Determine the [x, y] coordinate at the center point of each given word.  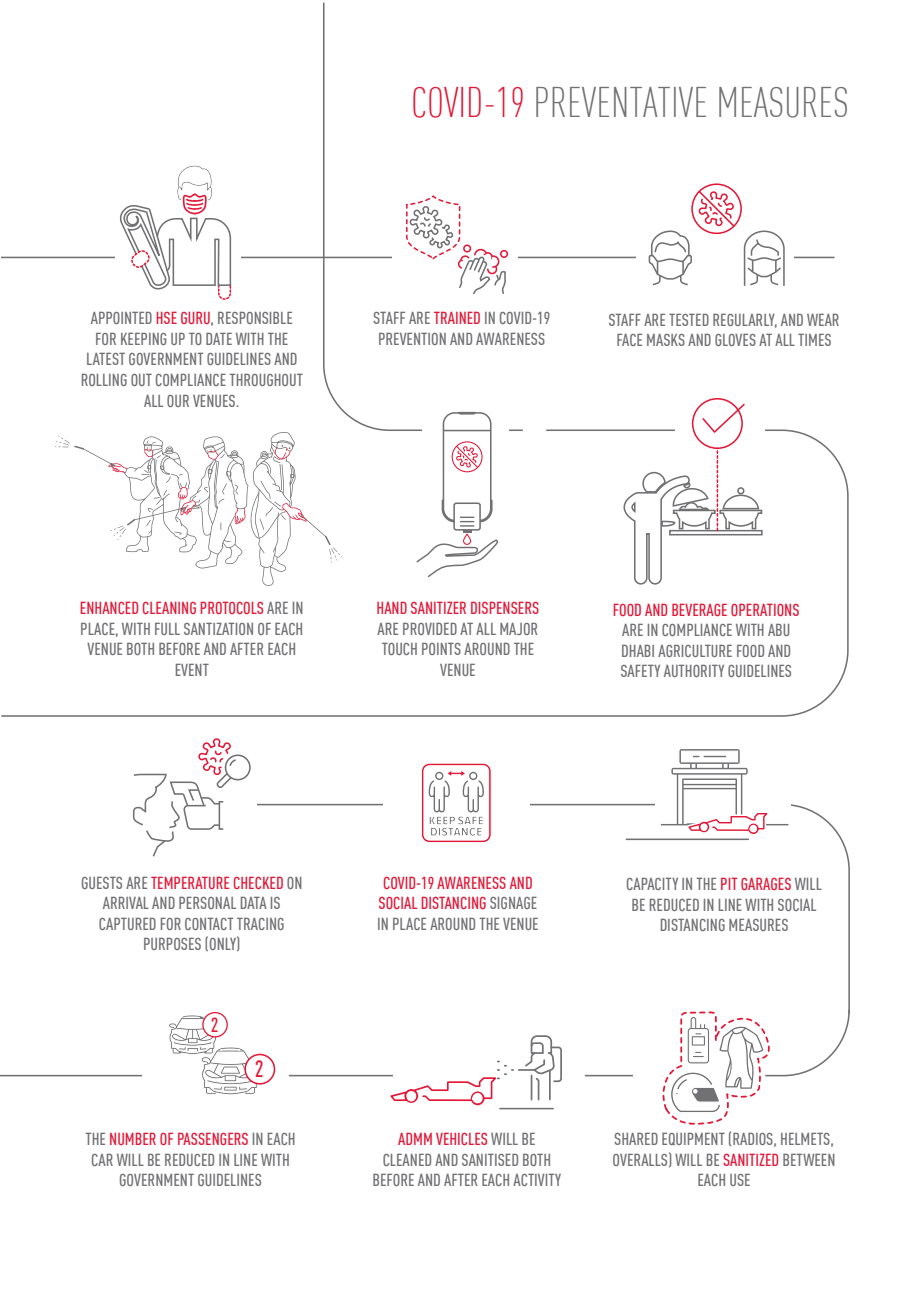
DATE [219, 339]
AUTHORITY [694, 671]
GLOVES [735, 340]
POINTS [441, 649]
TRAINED [457, 317]
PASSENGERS [213, 1138]
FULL [167, 629]
